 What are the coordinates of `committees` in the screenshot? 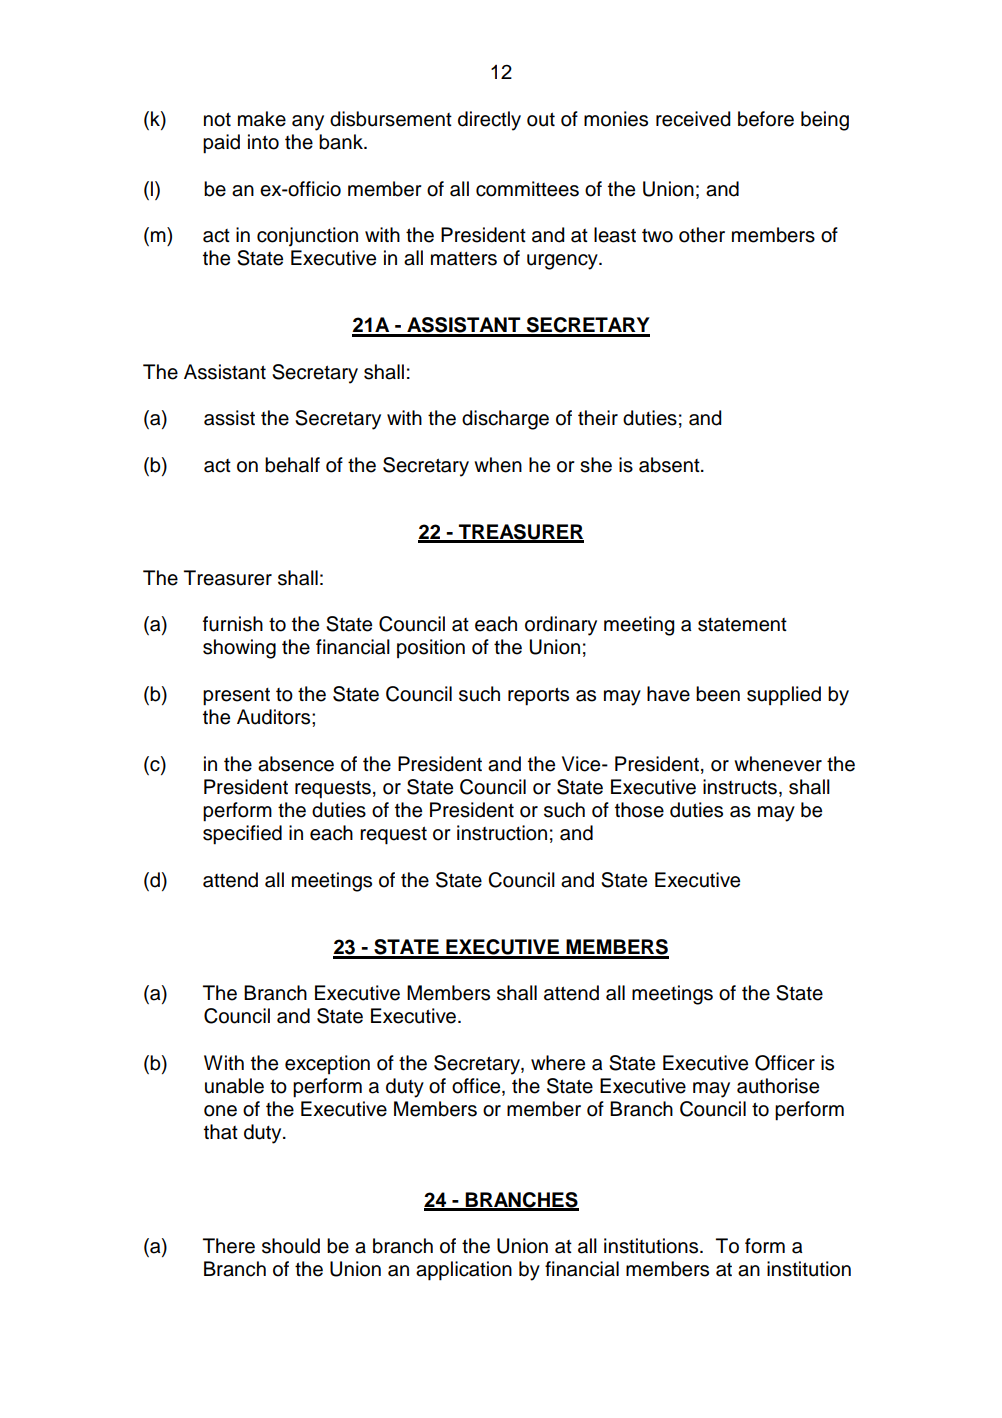 It's located at (527, 189).
